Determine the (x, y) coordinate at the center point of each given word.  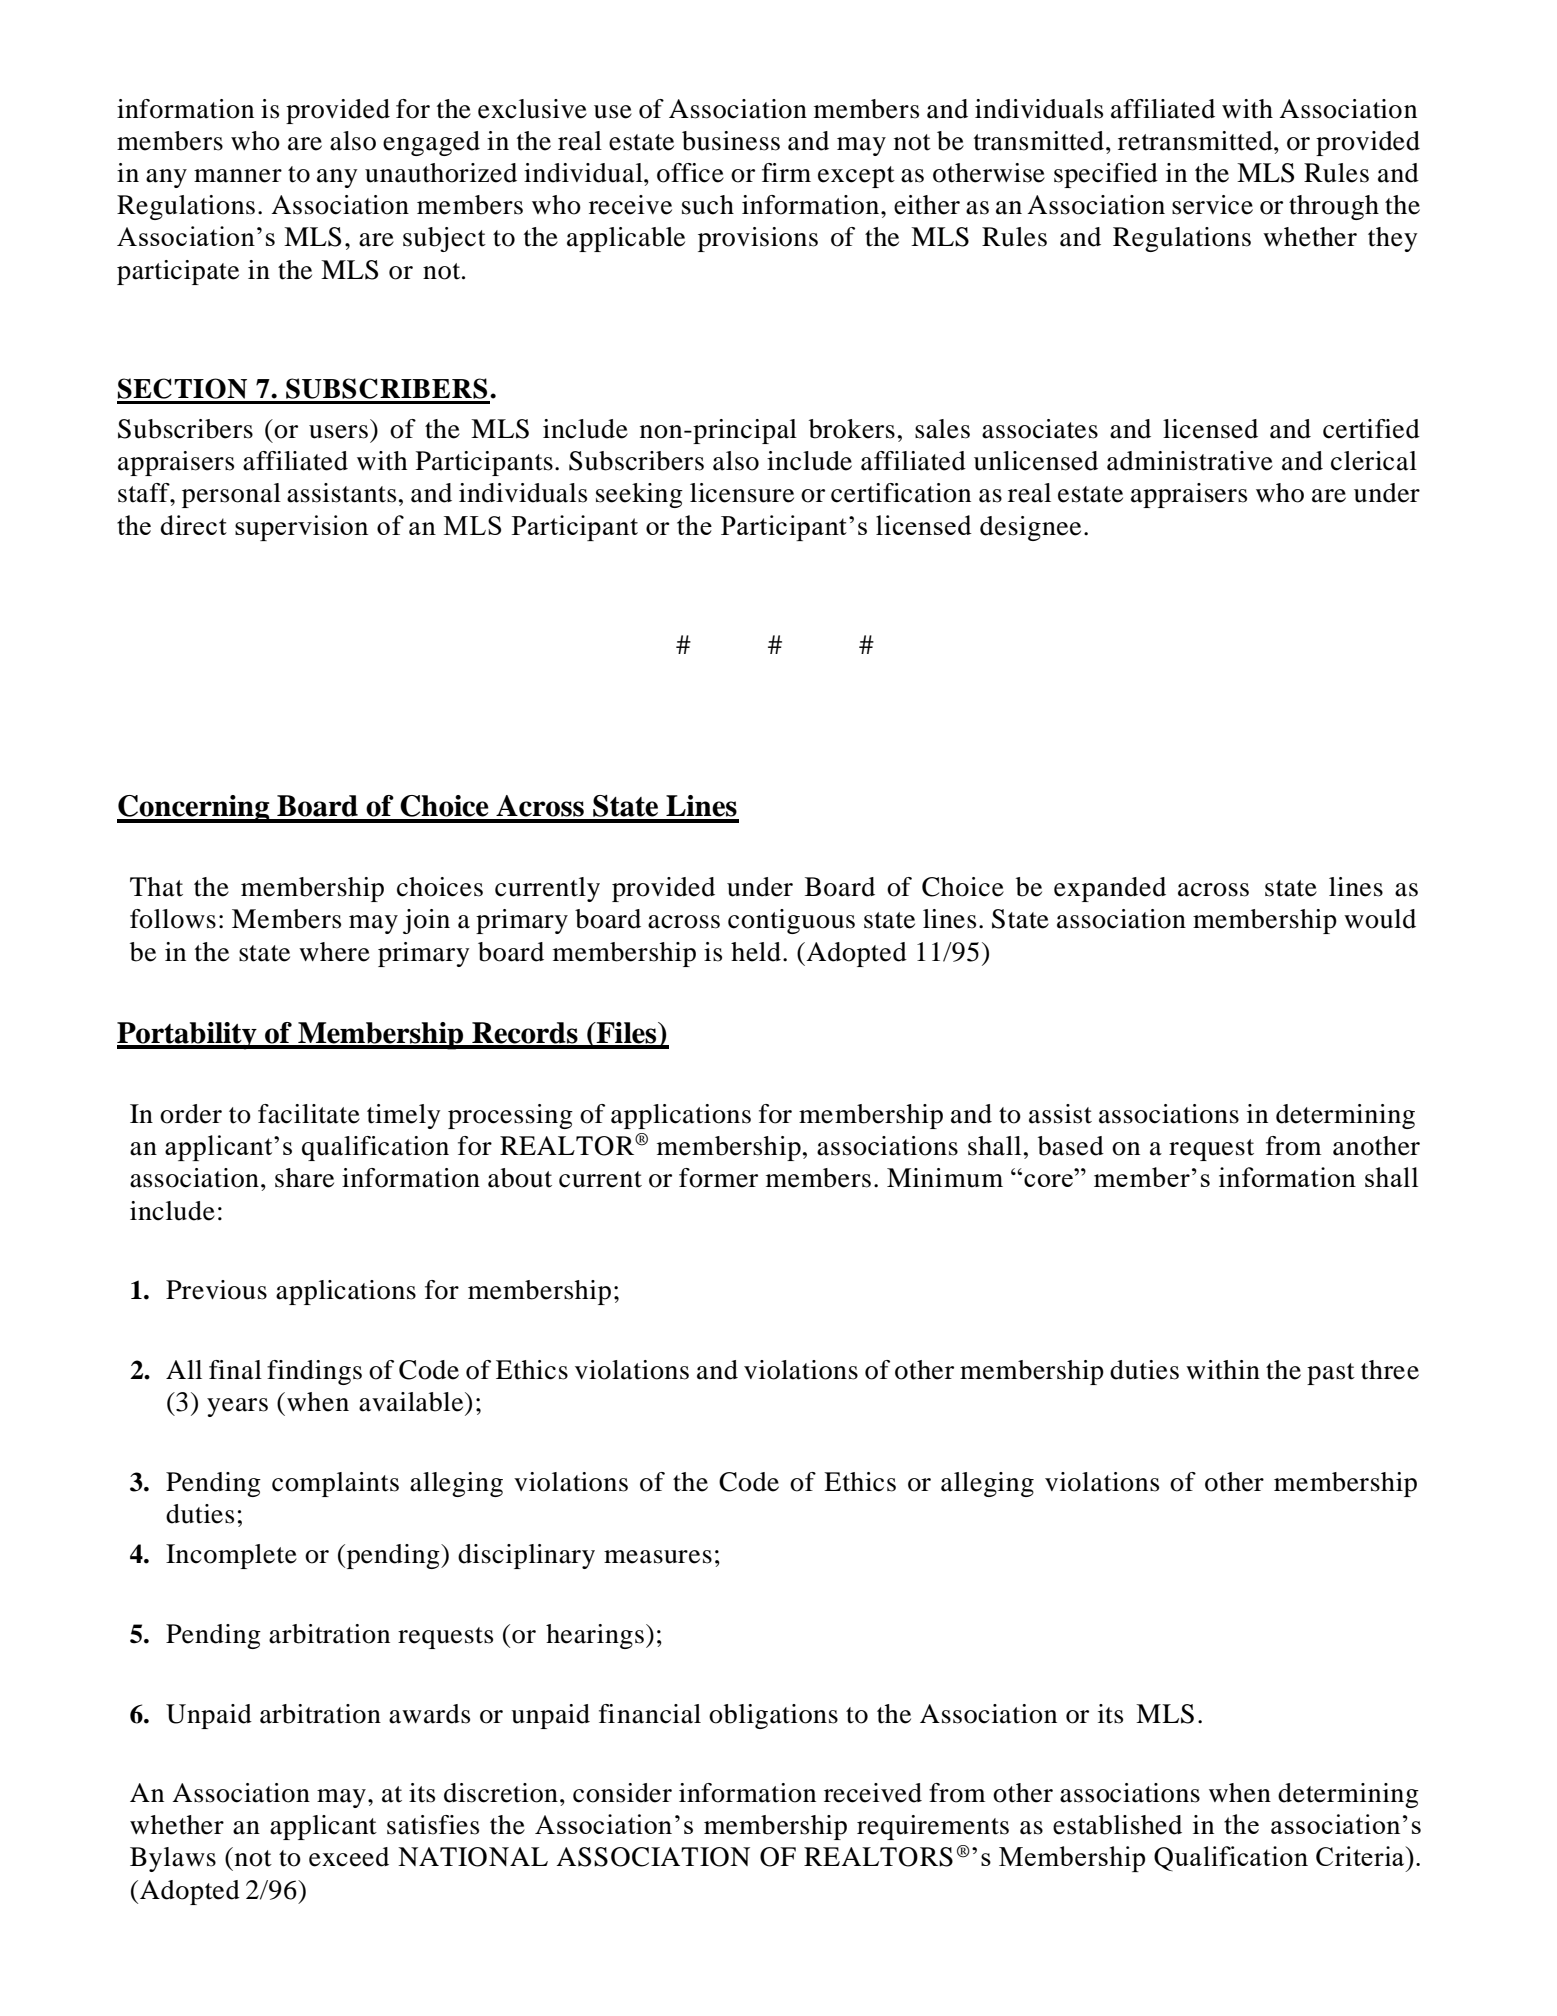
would (1380, 919)
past (1331, 1374)
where (334, 952)
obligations (773, 1716)
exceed (349, 1857)
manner (238, 176)
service (1212, 205)
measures (658, 1557)
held (756, 952)
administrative (1190, 461)
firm (786, 172)
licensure (742, 493)
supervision (301, 528)
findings (314, 1372)
